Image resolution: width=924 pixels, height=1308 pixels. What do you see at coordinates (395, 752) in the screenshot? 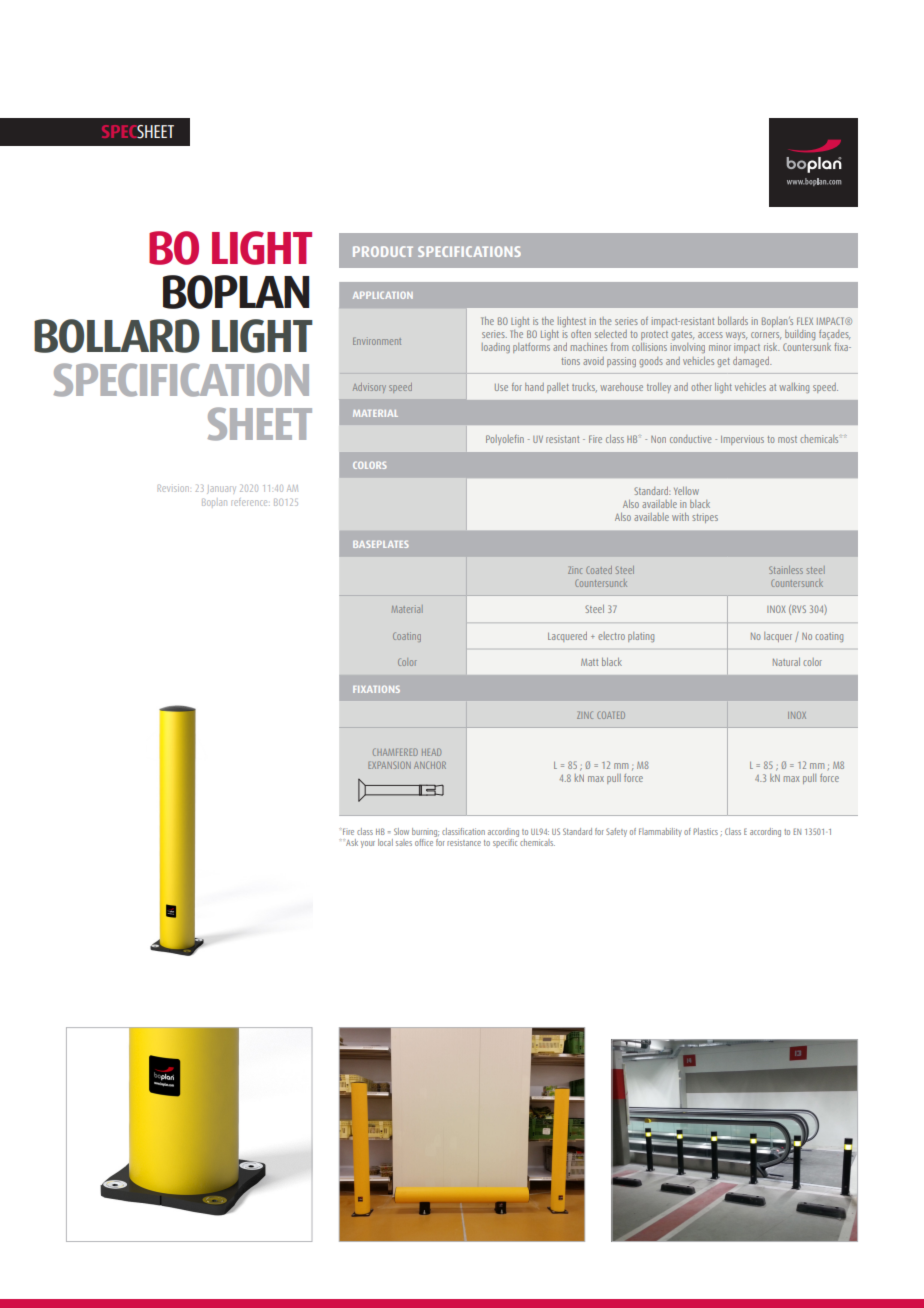
I see `CHAMFERED` at bounding box center [395, 752].
